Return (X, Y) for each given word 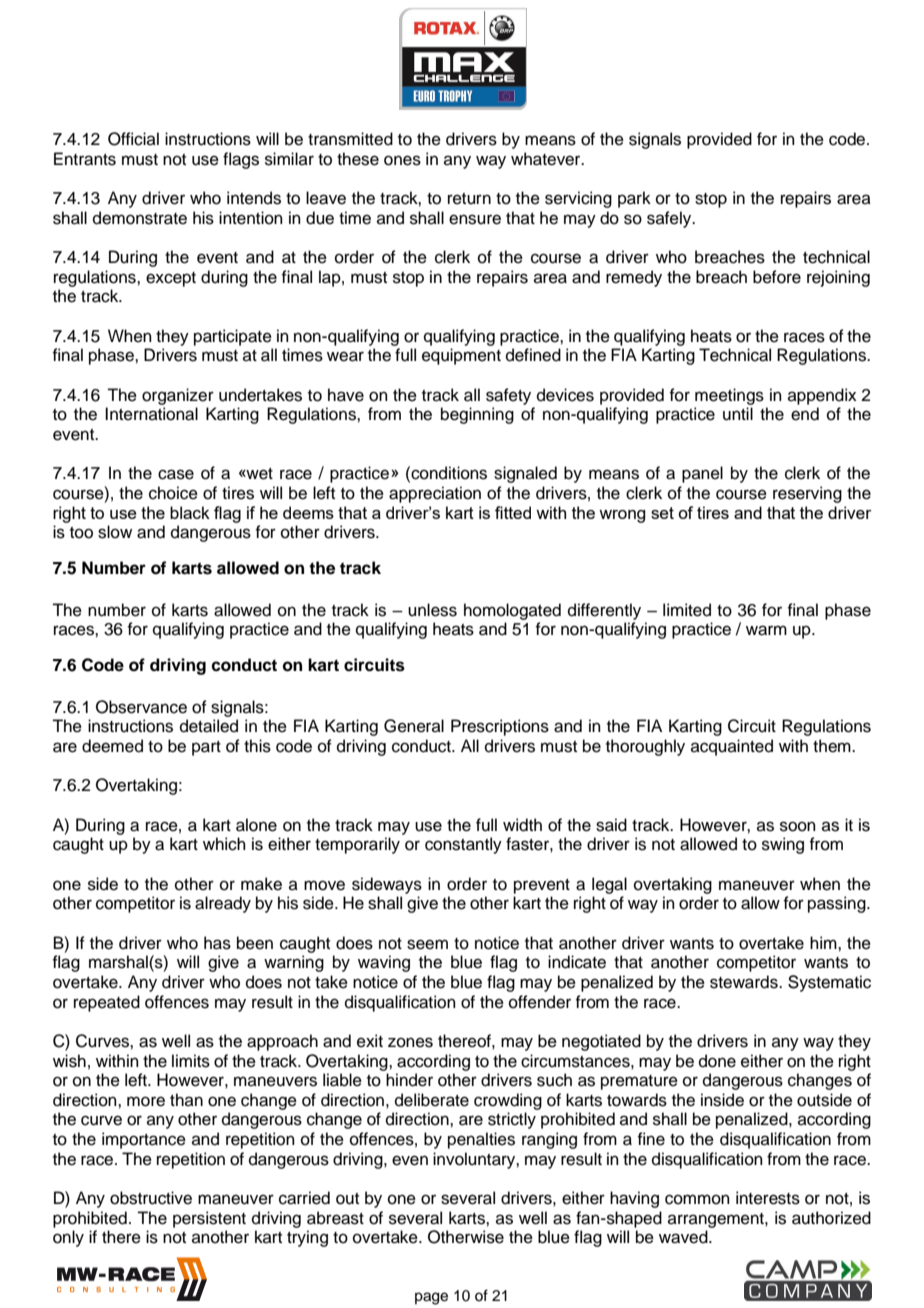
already (223, 904)
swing (783, 845)
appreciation (435, 494)
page (431, 1298)
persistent (209, 1219)
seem (427, 944)
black (190, 512)
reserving (807, 494)
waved (684, 1237)
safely (670, 219)
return (469, 199)
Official (133, 139)
